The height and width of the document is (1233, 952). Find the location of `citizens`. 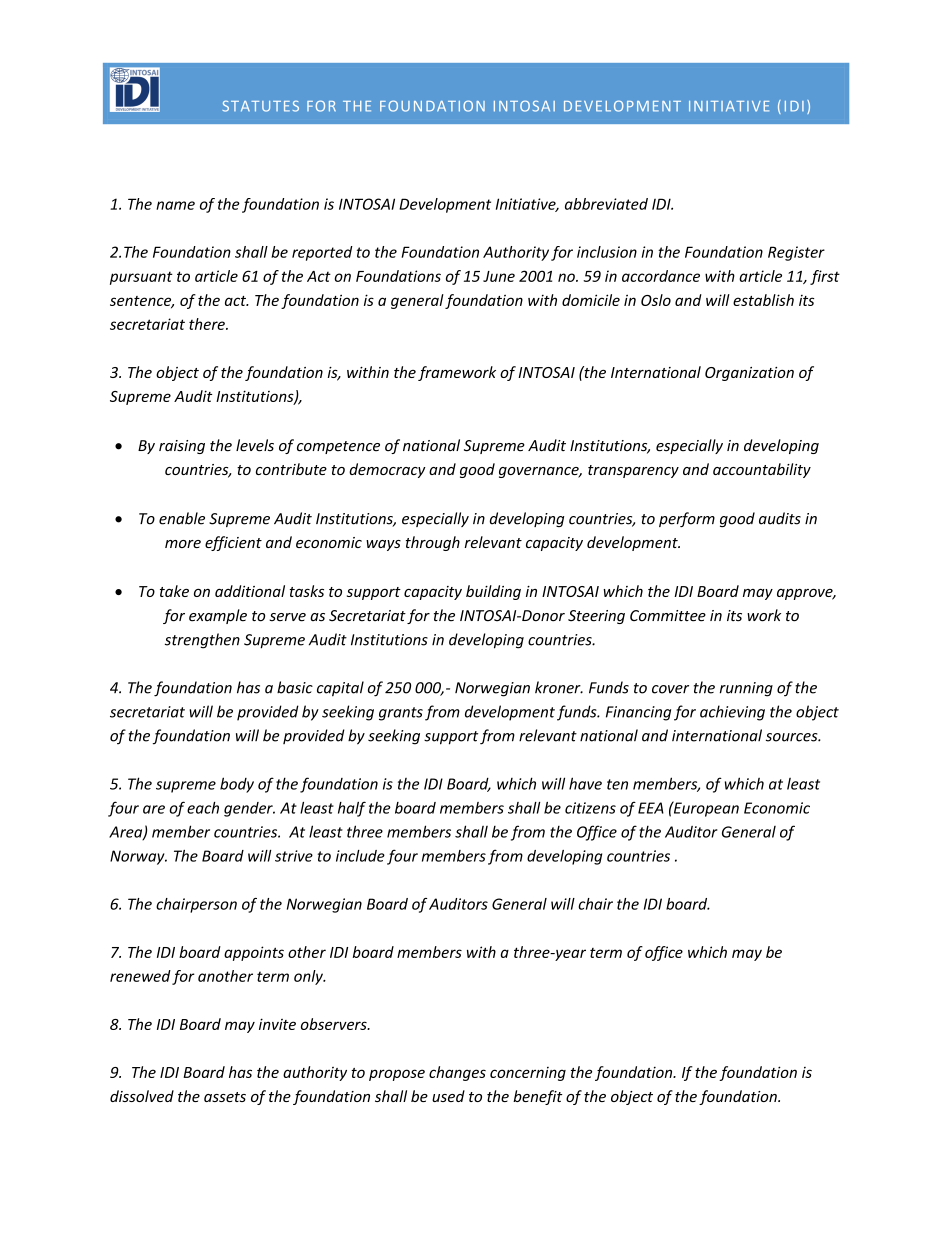

citizens is located at coordinates (590, 808).
